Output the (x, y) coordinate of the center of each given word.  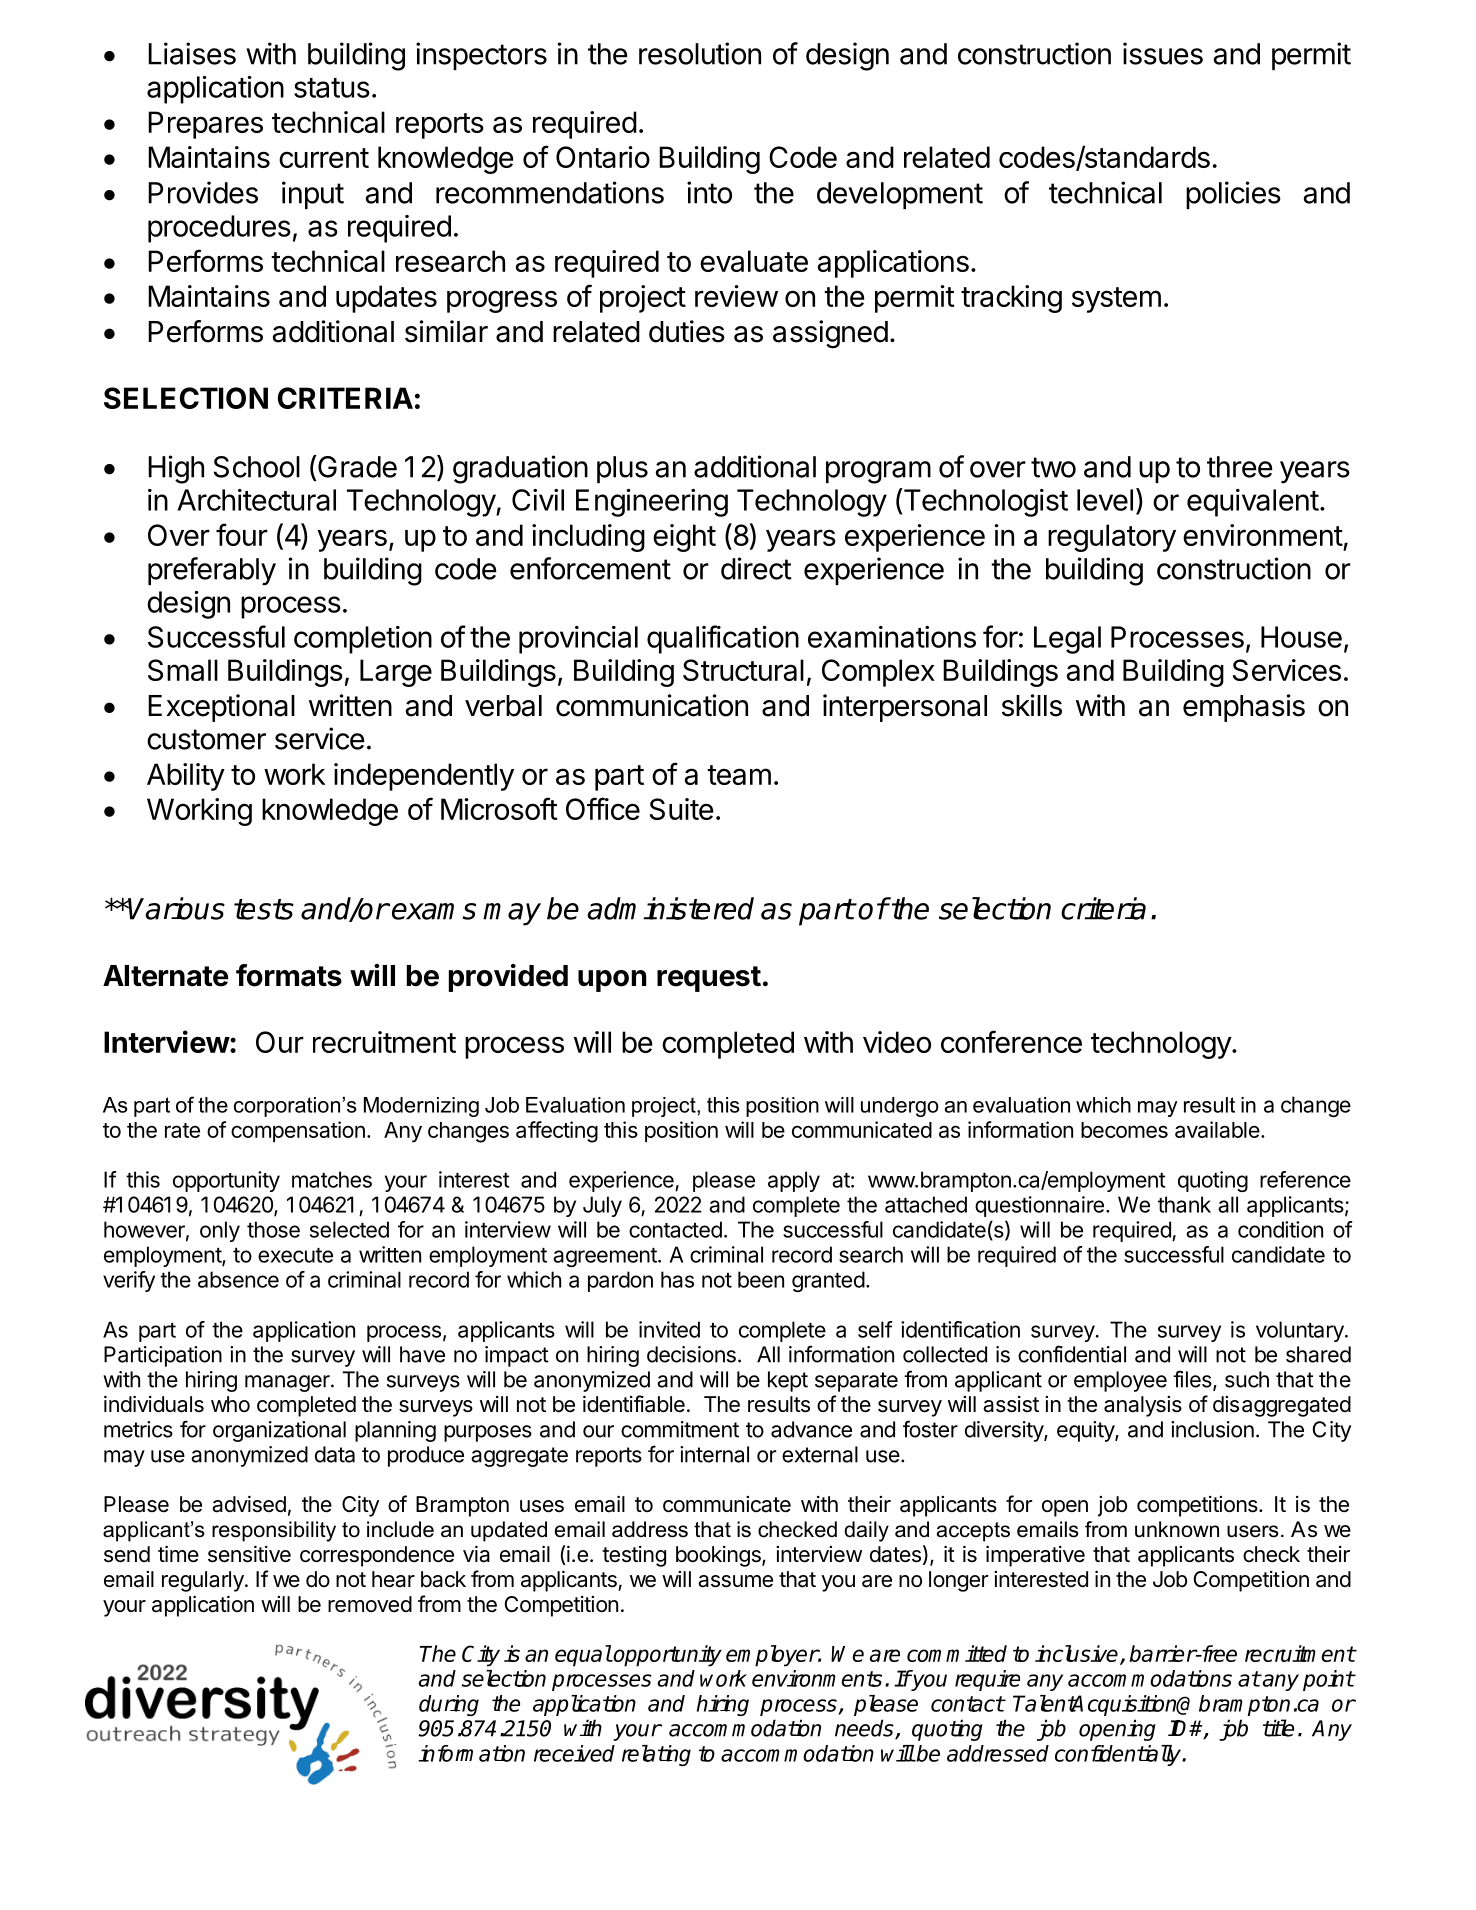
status (332, 88)
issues (1163, 53)
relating (656, 1755)
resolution (700, 53)
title (1278, 1728)
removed (370, 1604)
